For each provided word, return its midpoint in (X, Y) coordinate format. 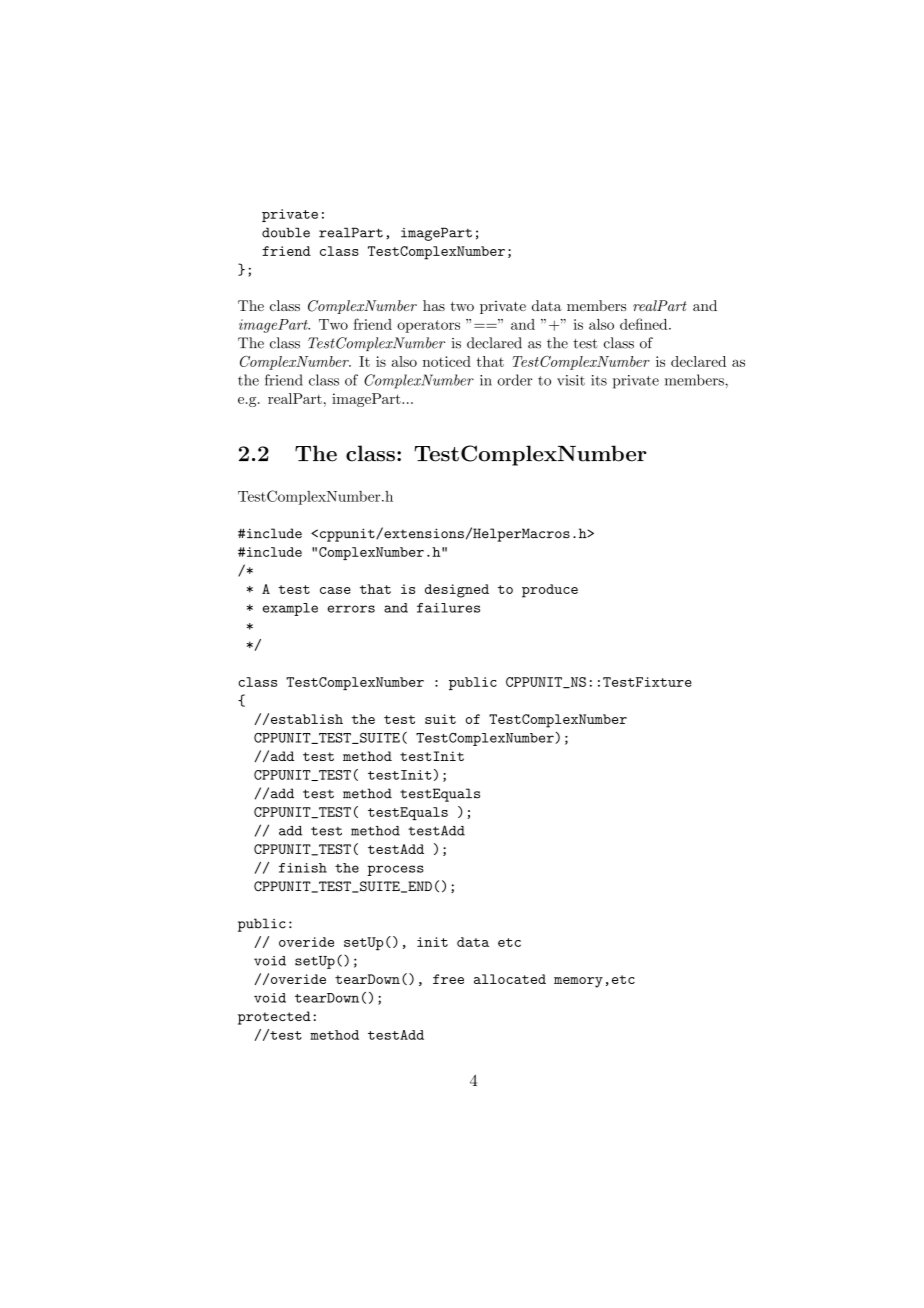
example (290, 609)
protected (274, 1018)
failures (448, 608)
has (434, 305)
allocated (510, 979)
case (335, 590)
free (448, 979)
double (286, 232)
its (599, 380)
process (395, 870)
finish (303, 868)
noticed (447, 361)
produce (550, 591)
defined (645, 324)
